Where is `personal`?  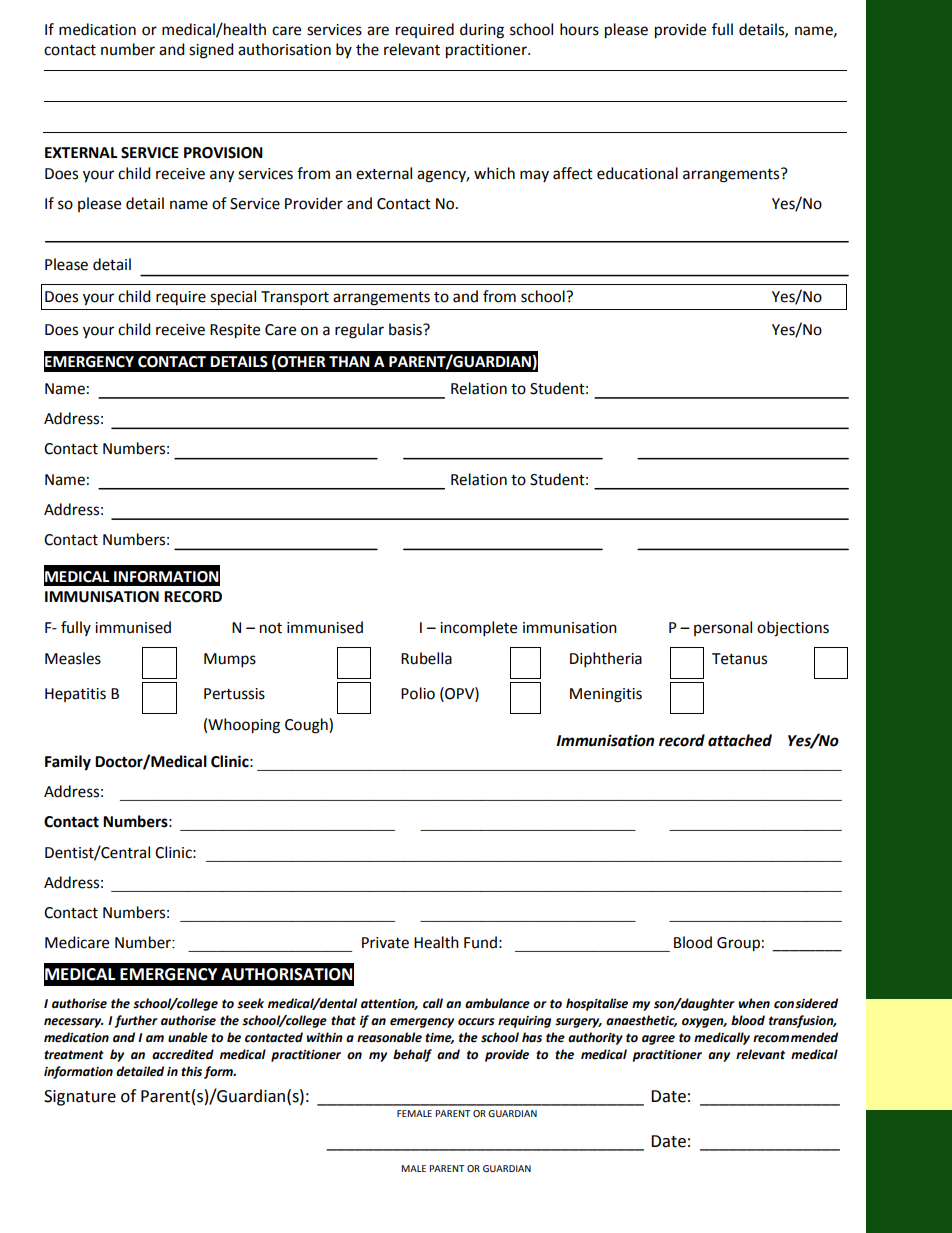 personal is located at coordinates (723, 628).
